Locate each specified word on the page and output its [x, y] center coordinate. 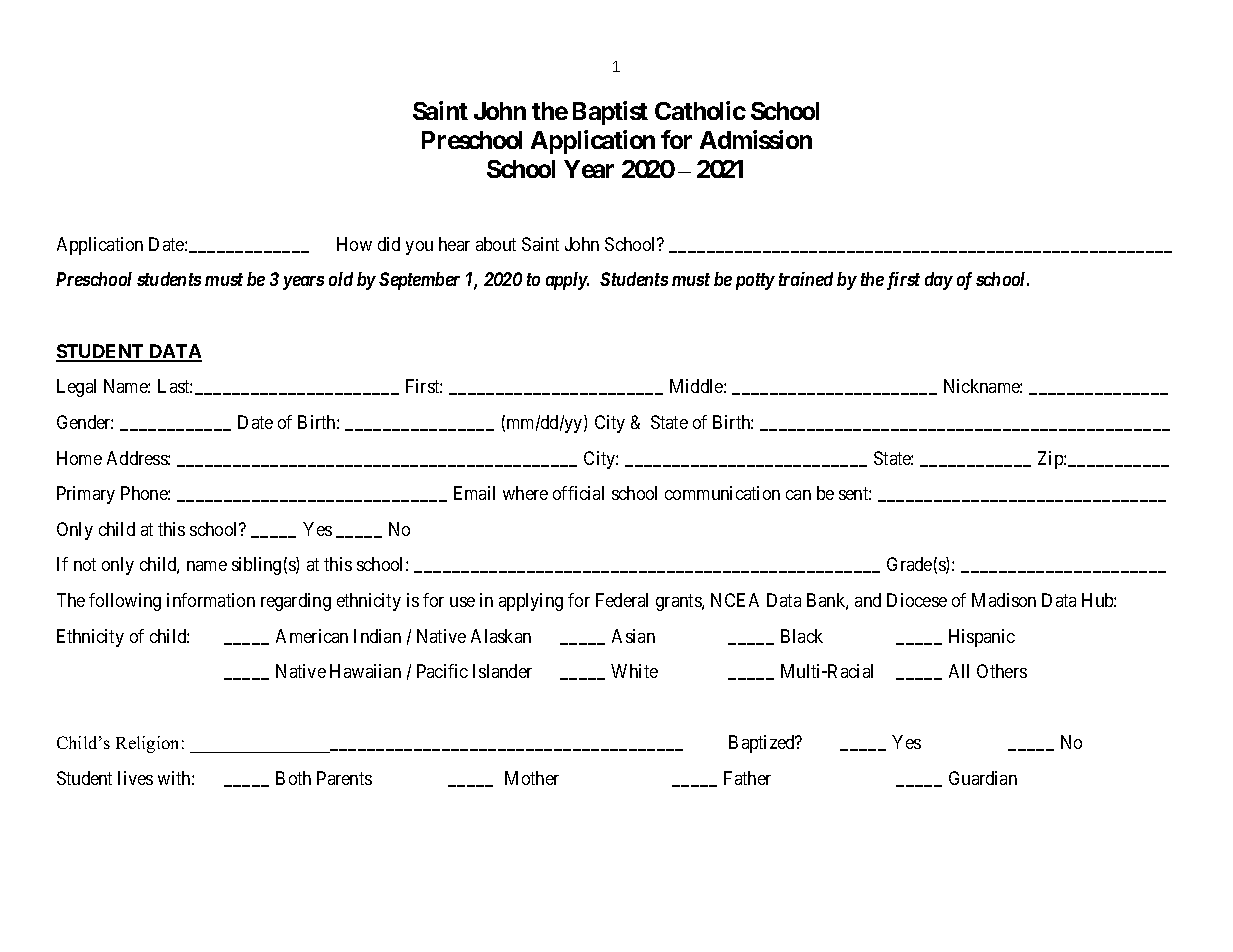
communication [722, 493]
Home [79, 458]
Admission [756, 139]
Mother [532, 778]
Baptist [610, 113]
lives [135, 778]
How [354, 244]
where [525, 493]
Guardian [983, 778]
